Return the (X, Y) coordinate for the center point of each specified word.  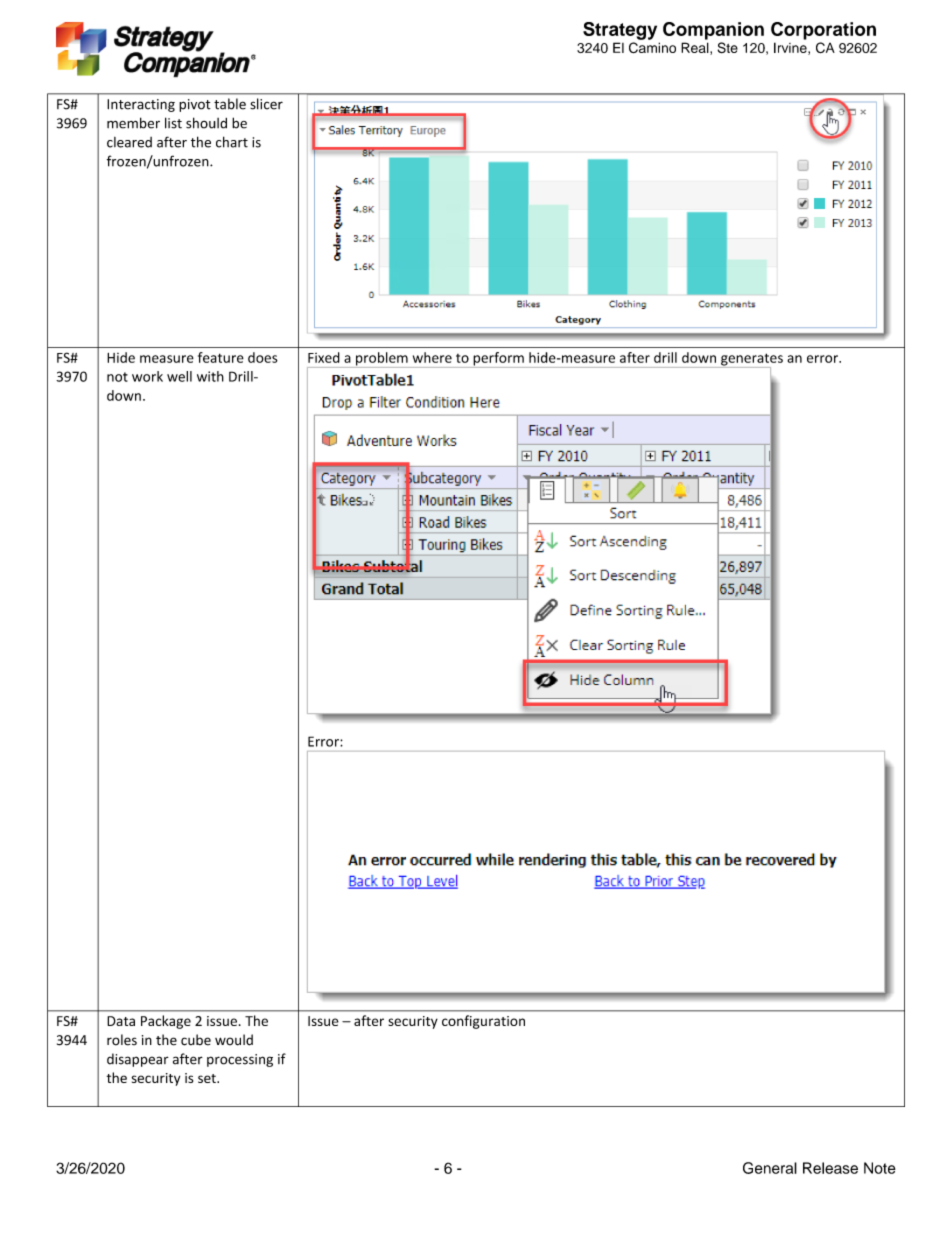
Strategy (620, 31)
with (210, 376)
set (208, 1078)
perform (498, 360)
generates (751, 360)
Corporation (823, 31)
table (230, 104)
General (770, 1168)
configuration (483, 1022)
